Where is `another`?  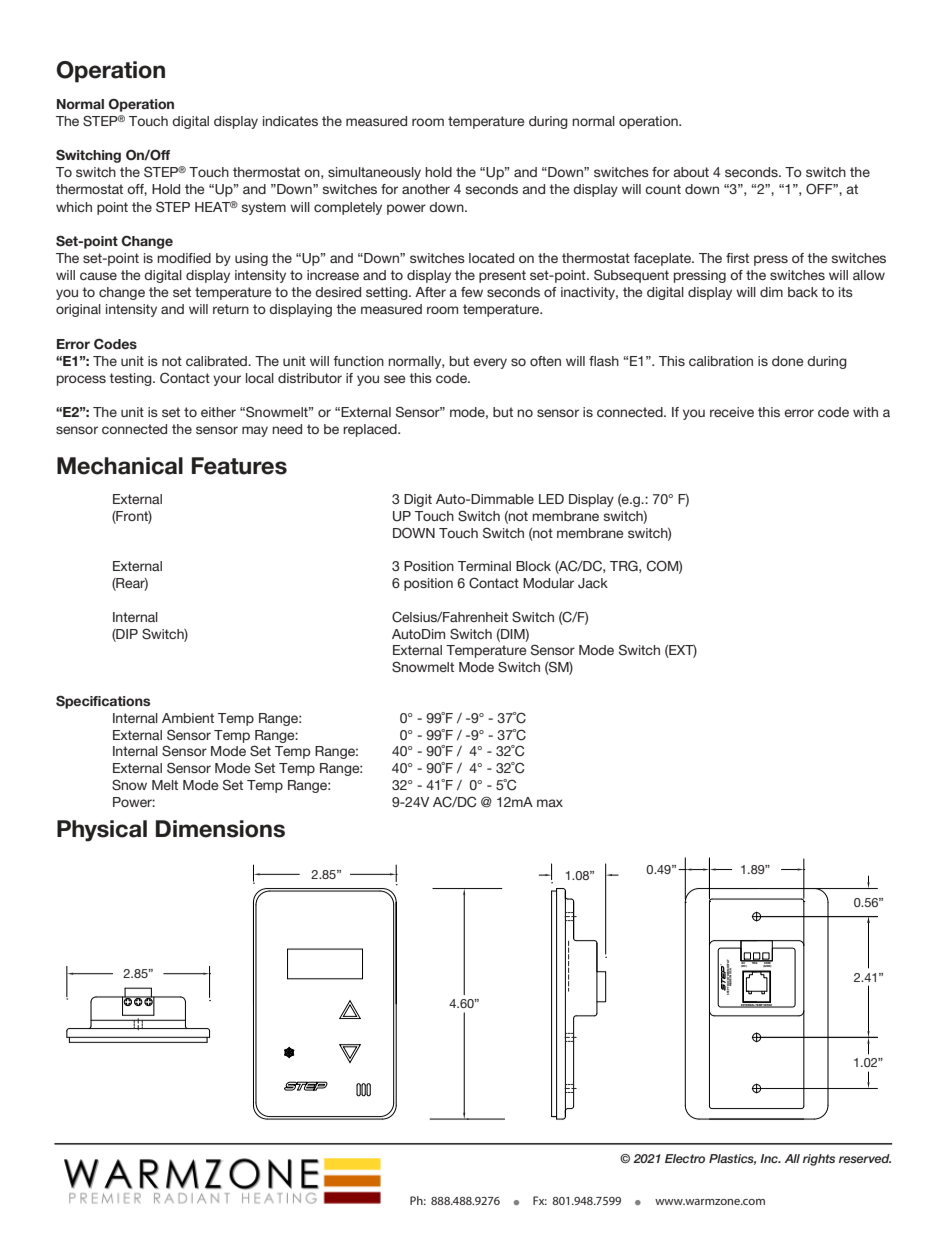 another is located at coordinates (426, 189).
